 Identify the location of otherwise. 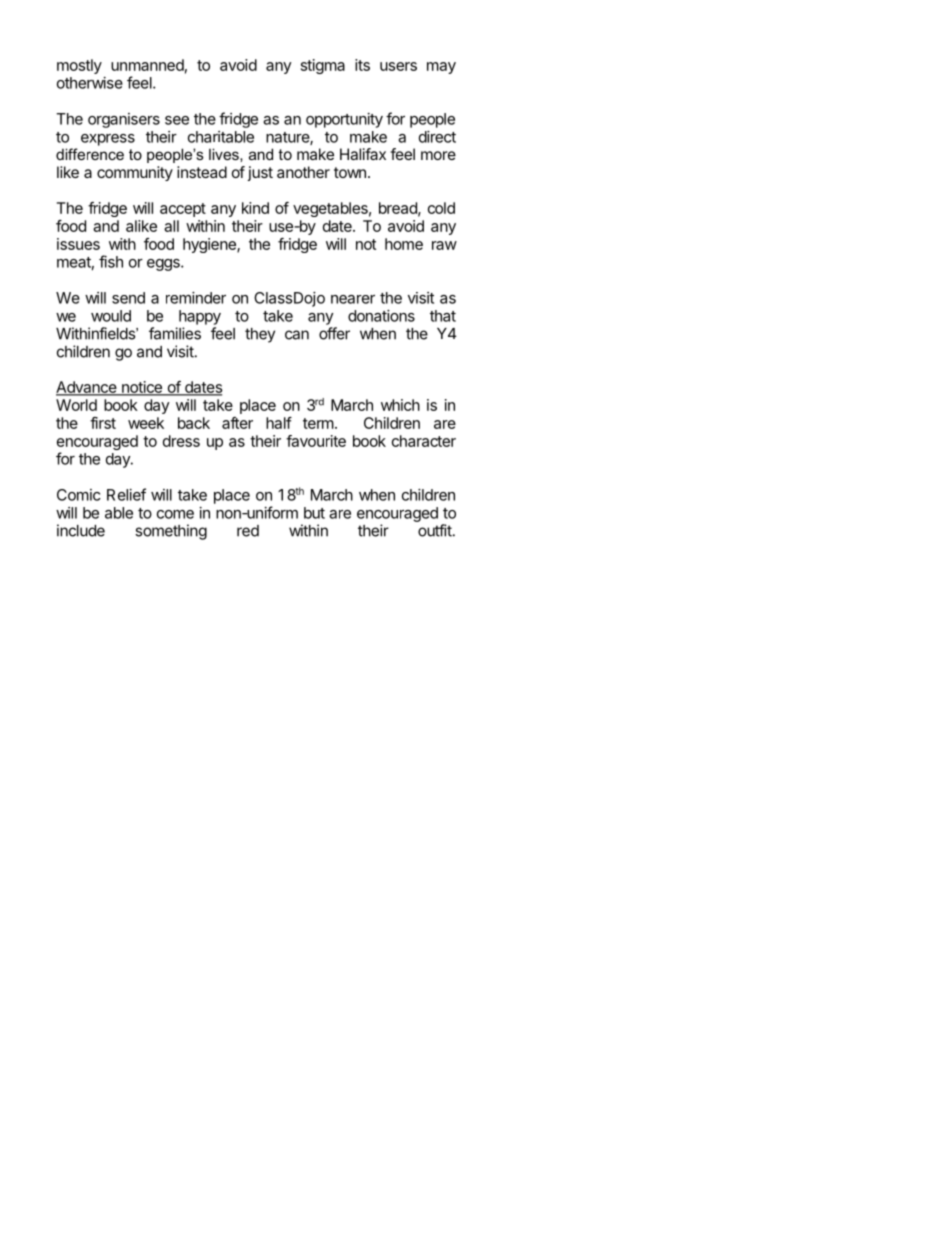
(90, 83).
